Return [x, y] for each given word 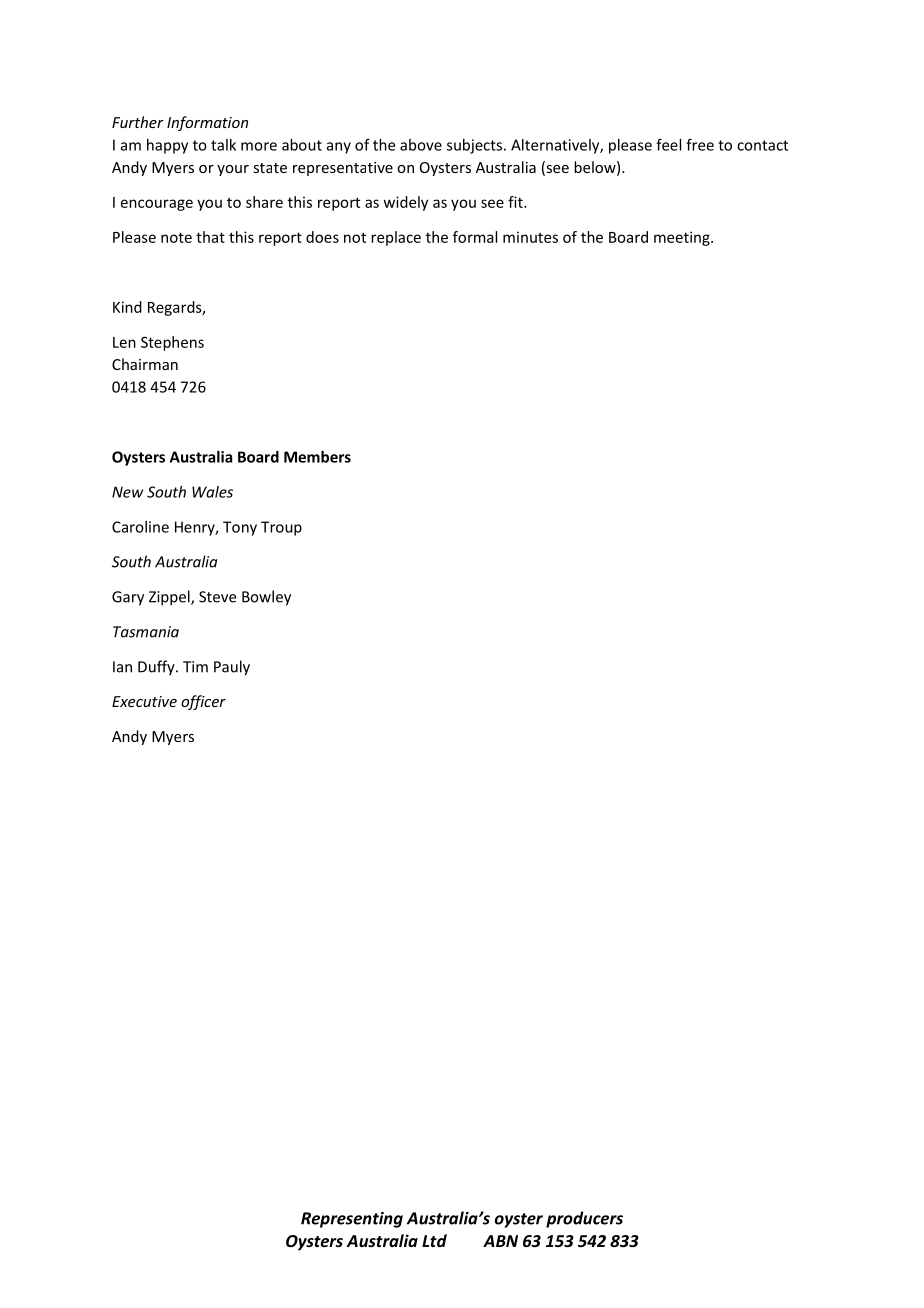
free [700, 144]
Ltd [434, 1240]
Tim [195, 667]
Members [317, 457]
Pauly [232, 668]
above [421, 145]
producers [584, 1219]
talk [223, 145]
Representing [352, 1220]
